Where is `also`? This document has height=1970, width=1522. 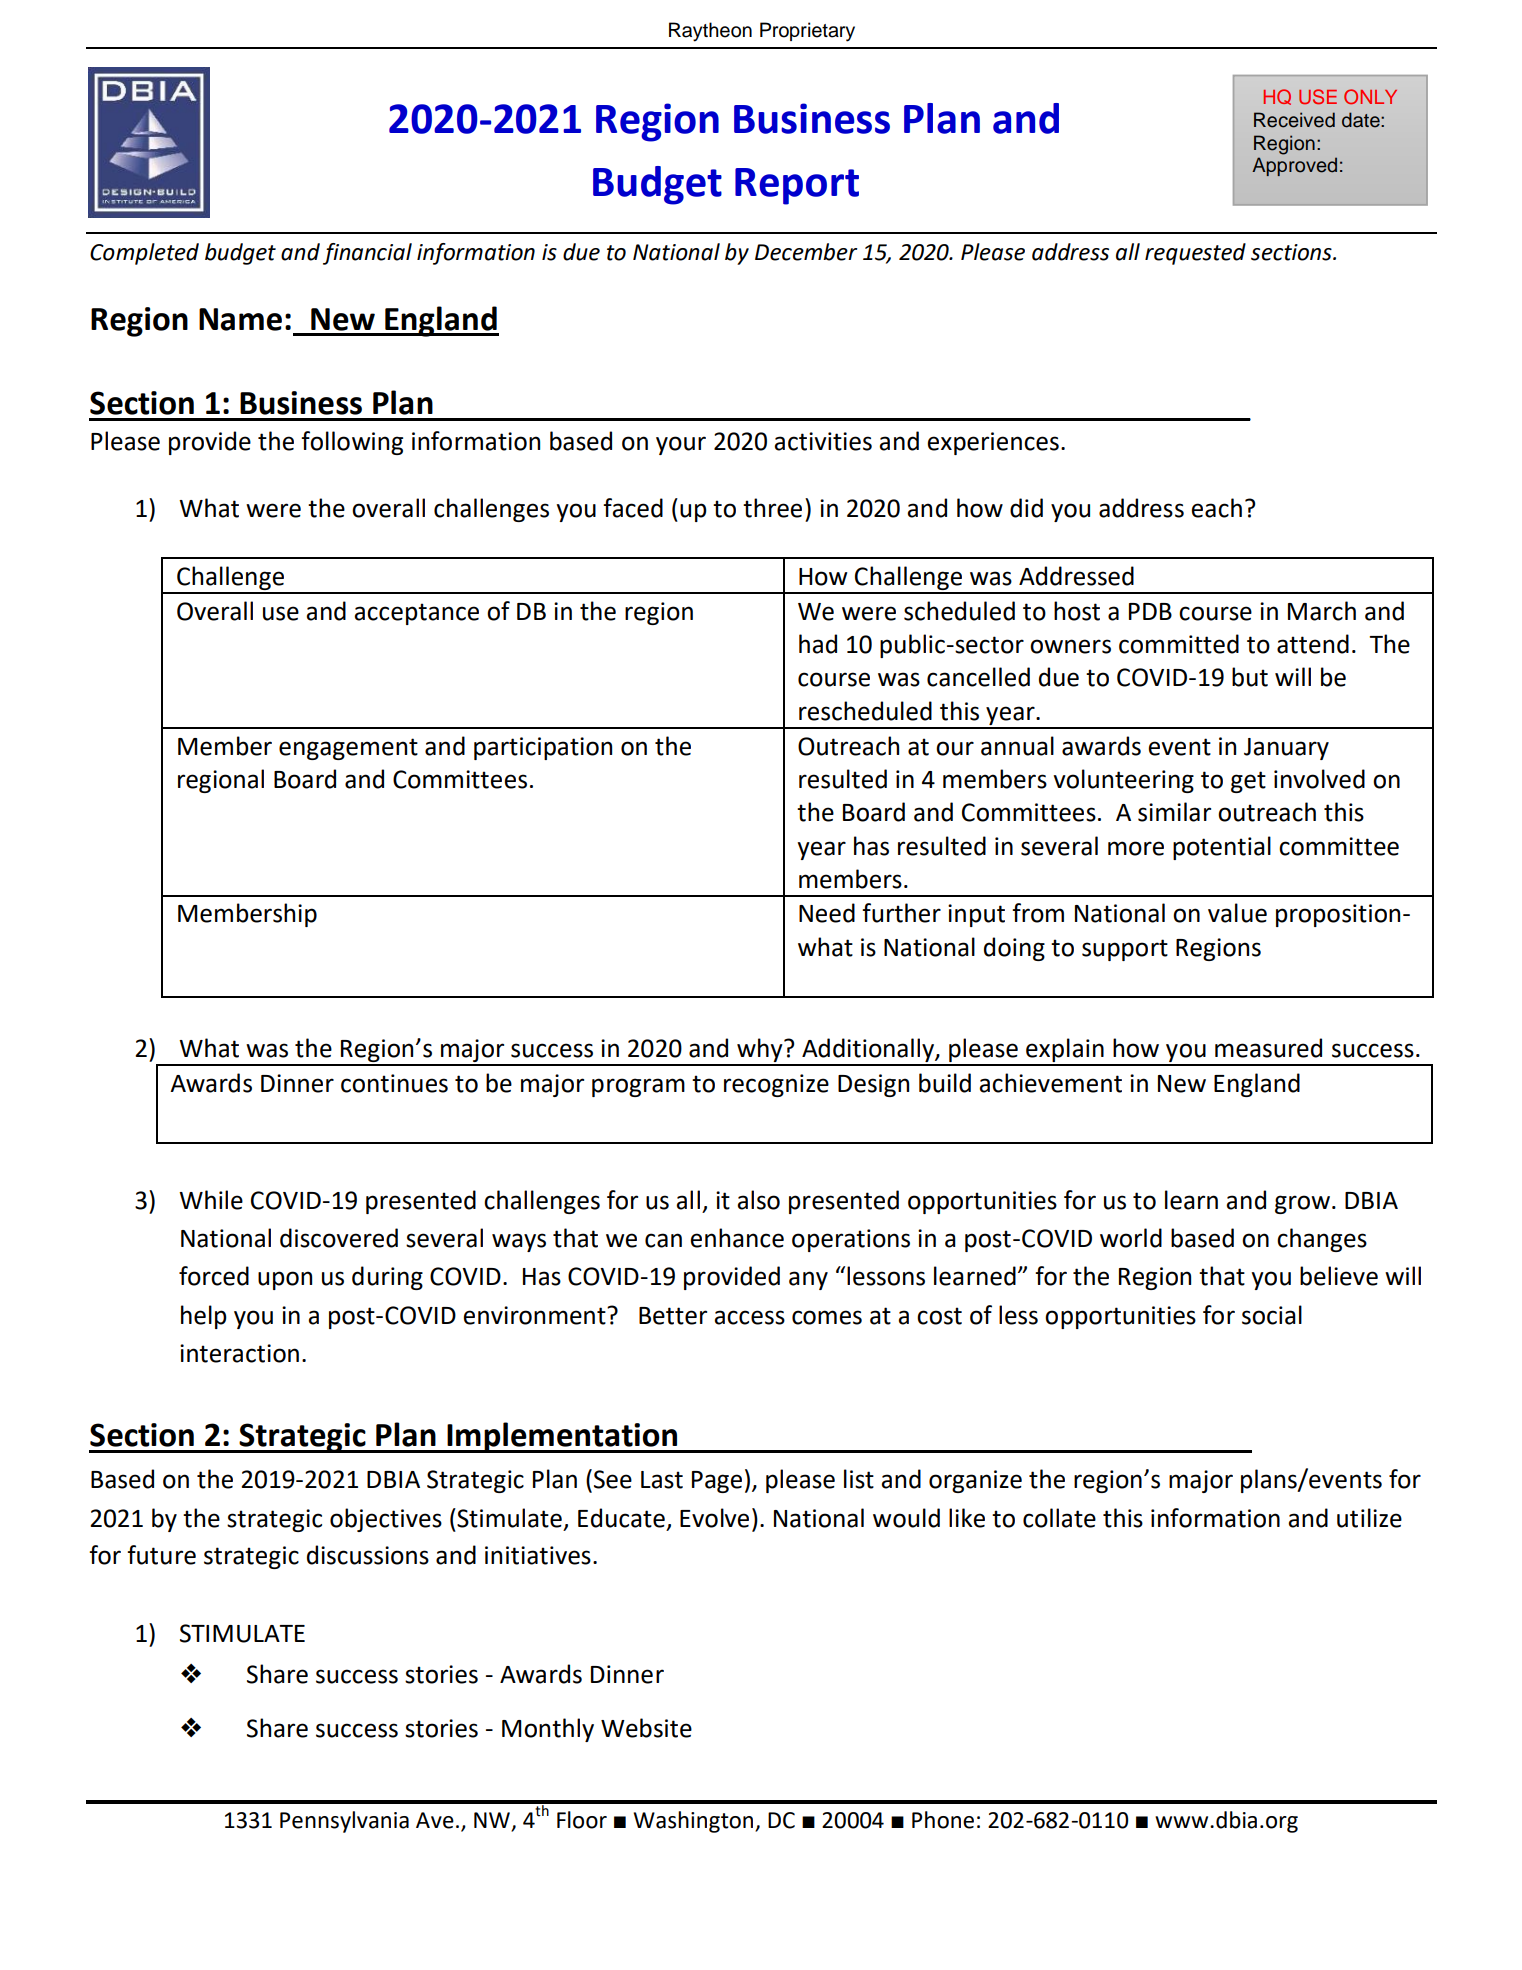
also is located at coordinates (758, 1200).
